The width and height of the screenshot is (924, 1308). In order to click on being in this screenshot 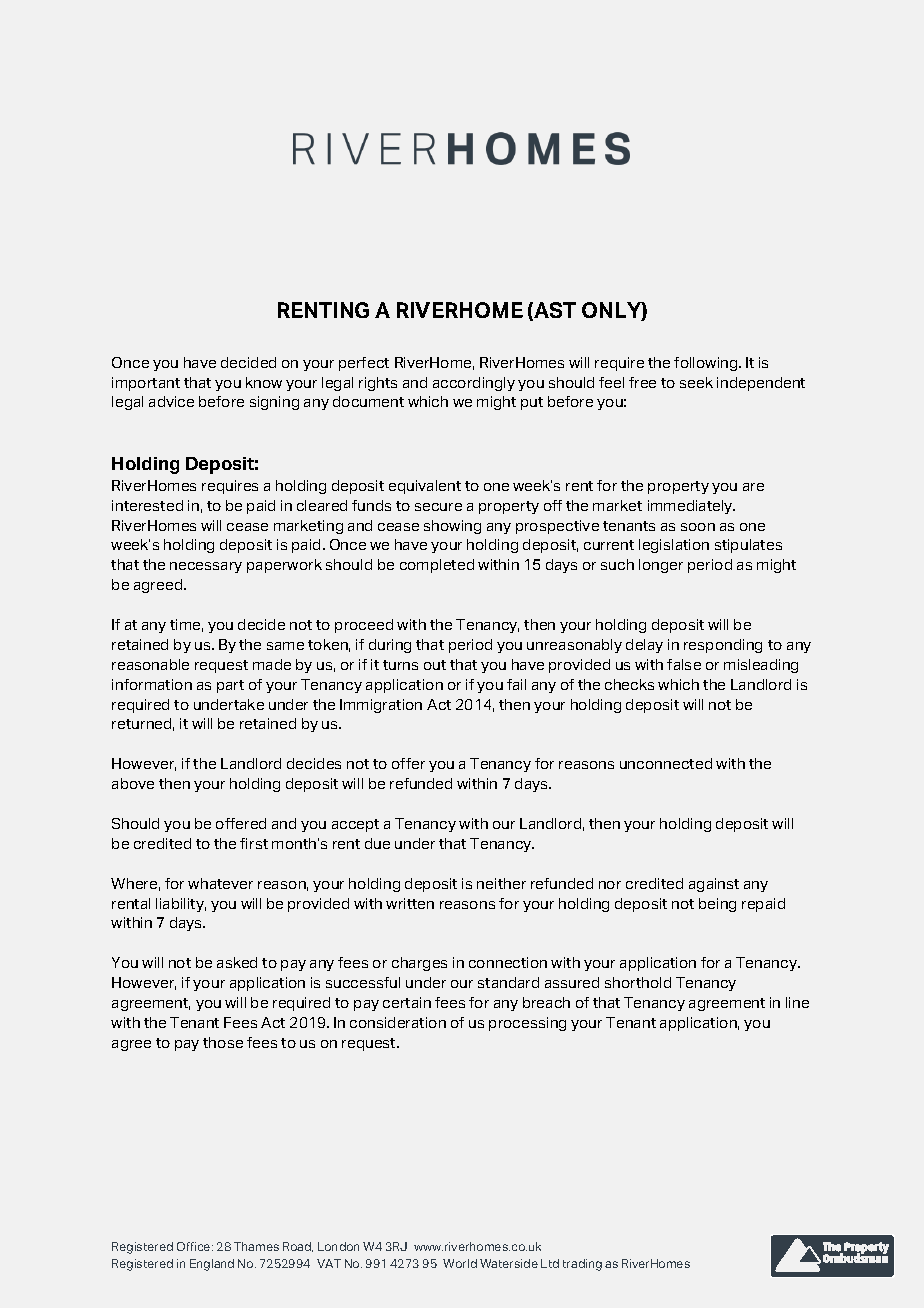, I will do `click(717, 905)`.
